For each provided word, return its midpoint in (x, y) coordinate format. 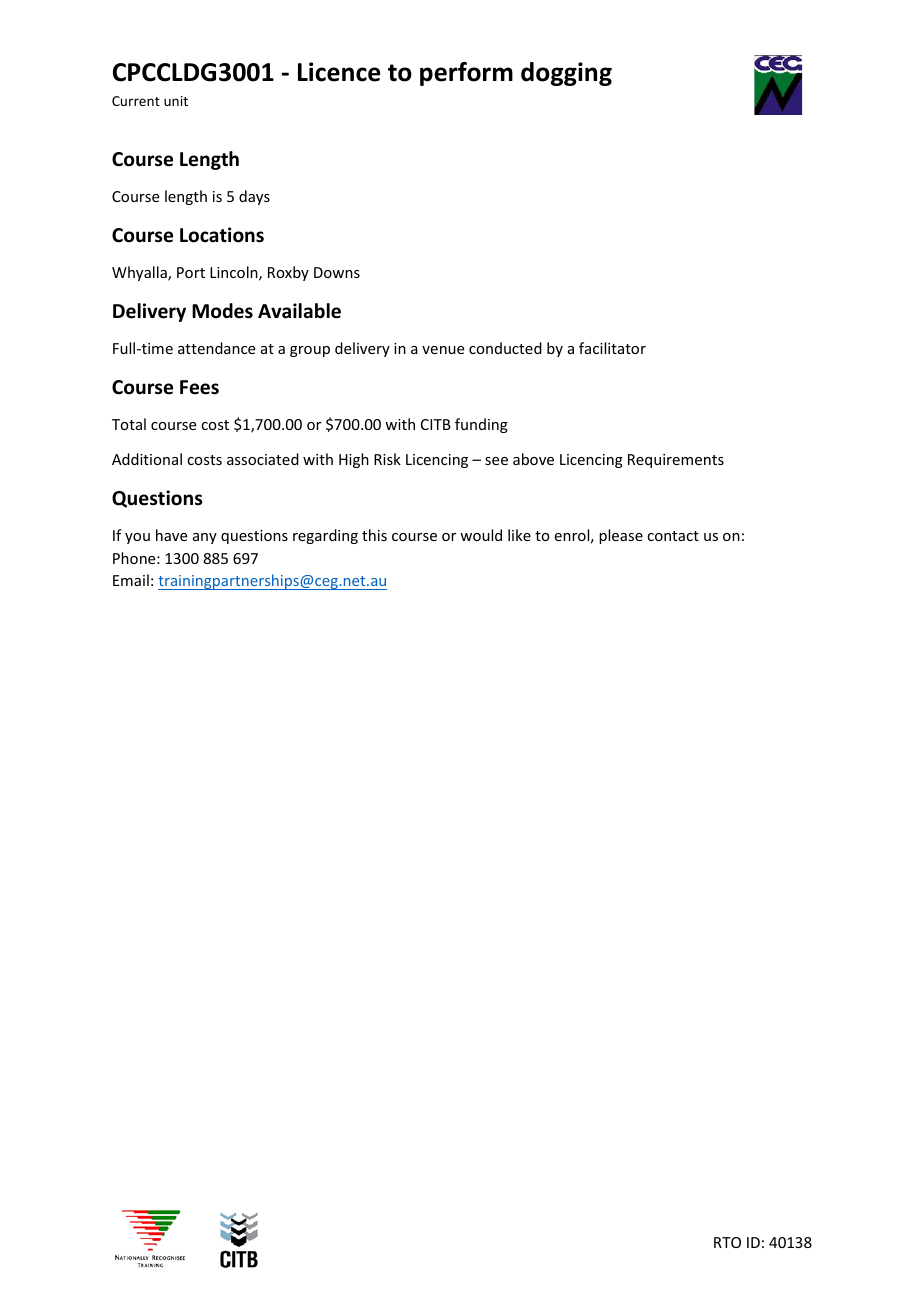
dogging (566, 74)
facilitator (612, 348)
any (205, 538)
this (374, 535)
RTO (727, 1242)
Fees (199, 387)
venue (443, 350)
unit (176, 101)
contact (673, 536)
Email (131, 580)
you (137, 538)
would (481, 535)
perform (466, 74)
